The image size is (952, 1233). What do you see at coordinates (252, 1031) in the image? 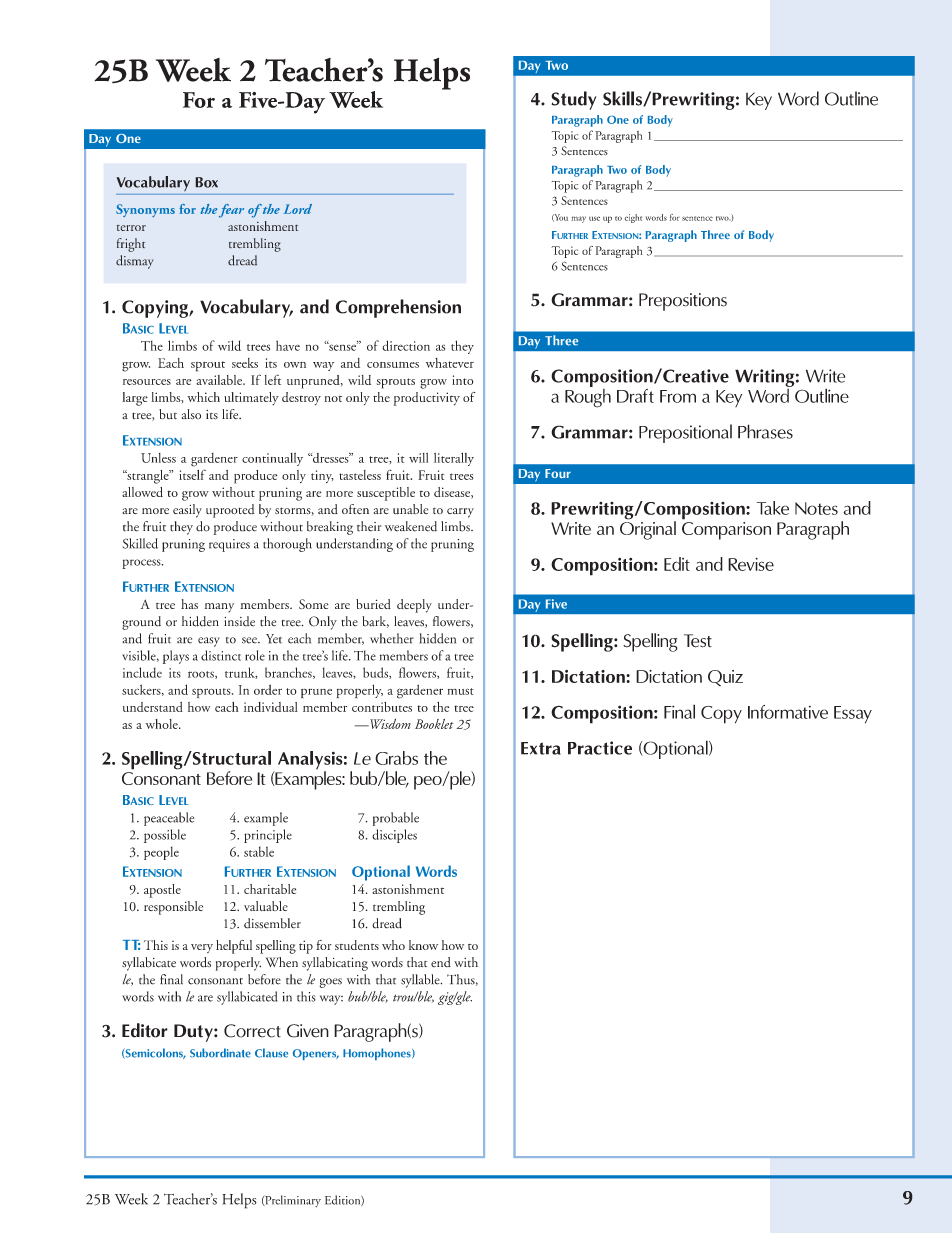
I see `Correct` at bounding box center [252, 1031].
